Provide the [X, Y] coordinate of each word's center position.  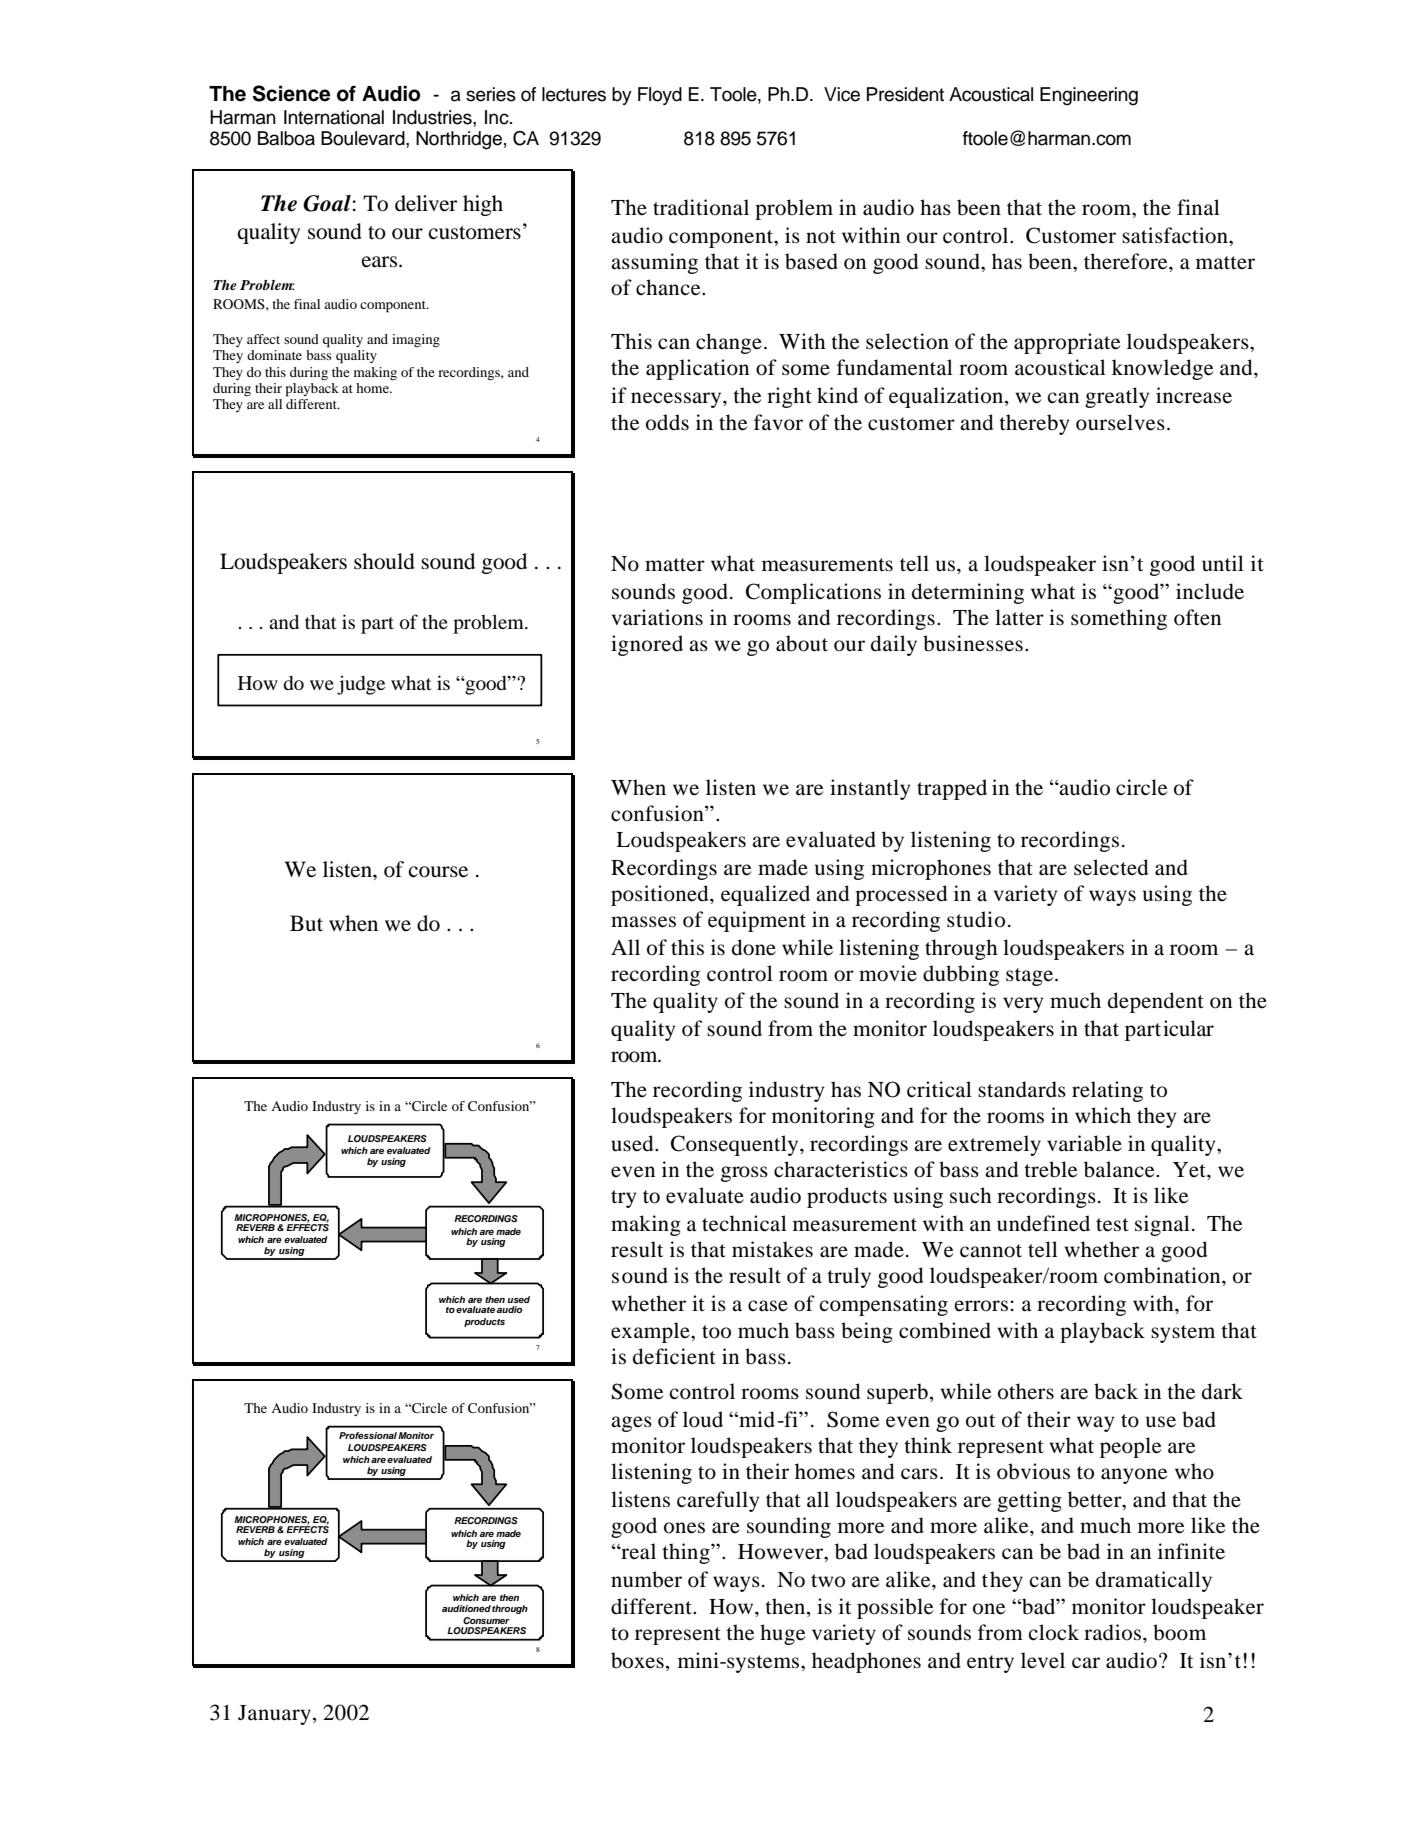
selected [1111, 867]
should [384, 561]
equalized [765, 895]
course [438, 872]
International [334, 117]
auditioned [466, 1608]
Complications [813, 593]
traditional [701, 207]
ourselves [1120, 422]
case [768, 1306]
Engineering [1089, 96]
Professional [368, 1435]
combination [1163, 1275]
